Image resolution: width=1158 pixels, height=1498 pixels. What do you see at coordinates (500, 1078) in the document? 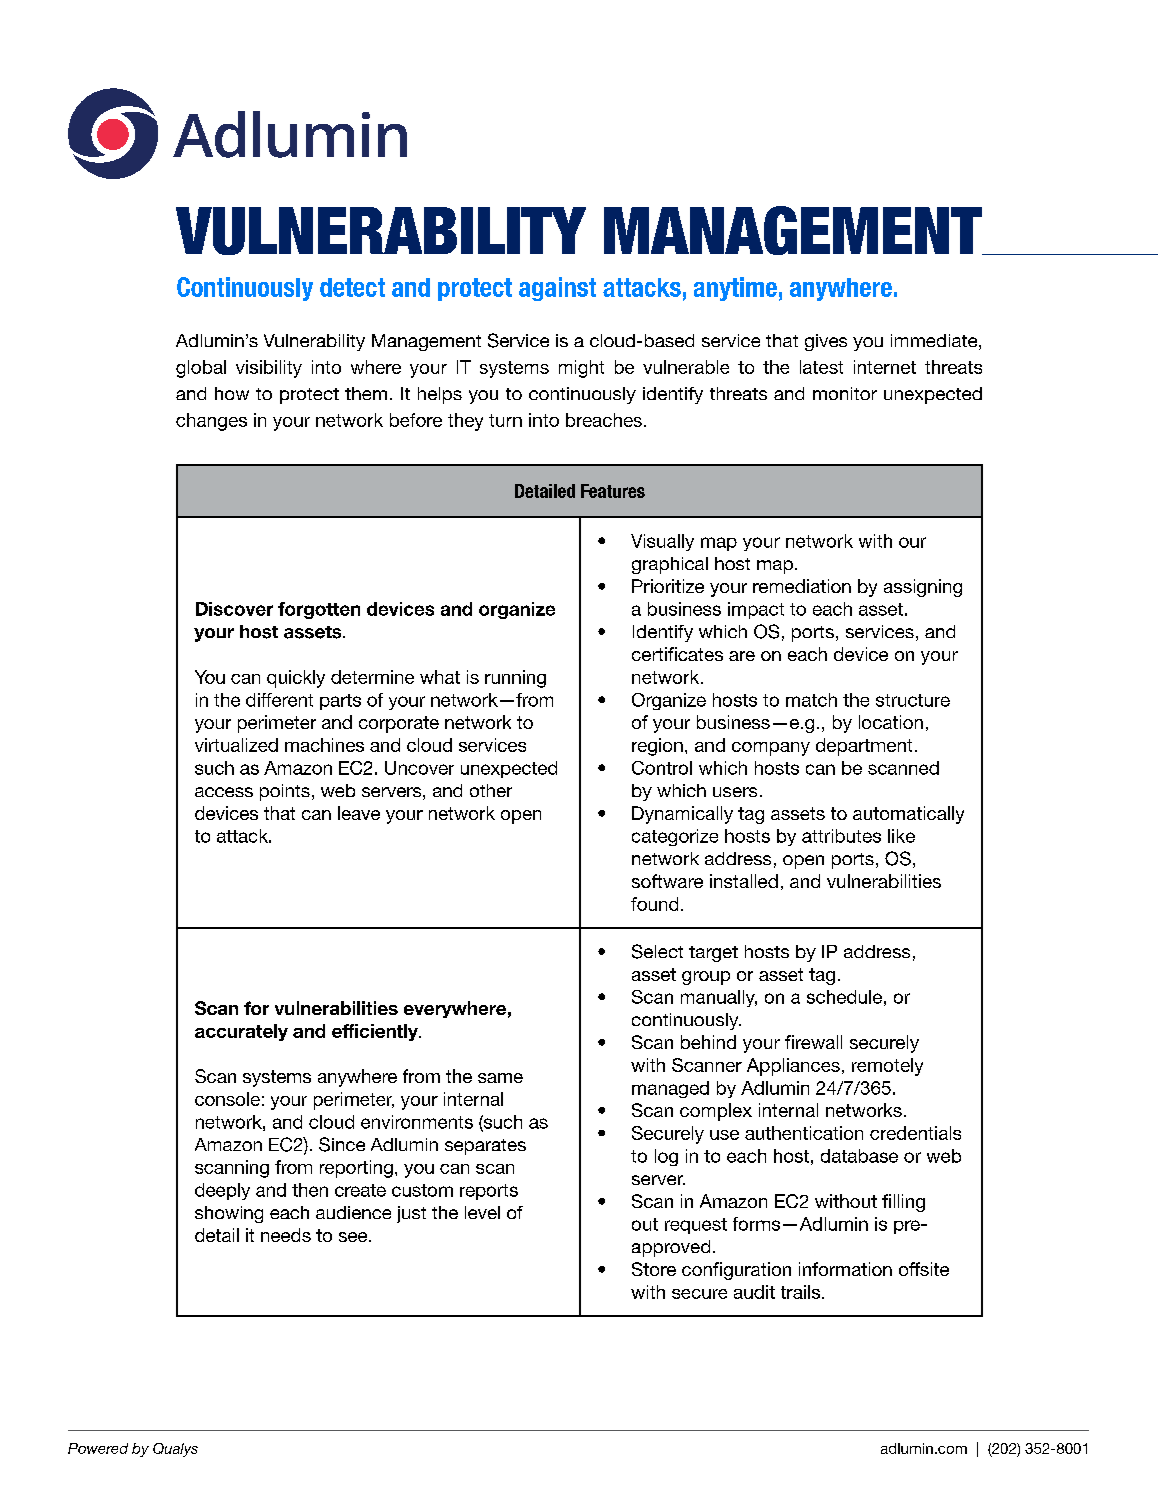
I see `same` at bounding box center [500, 1078].
